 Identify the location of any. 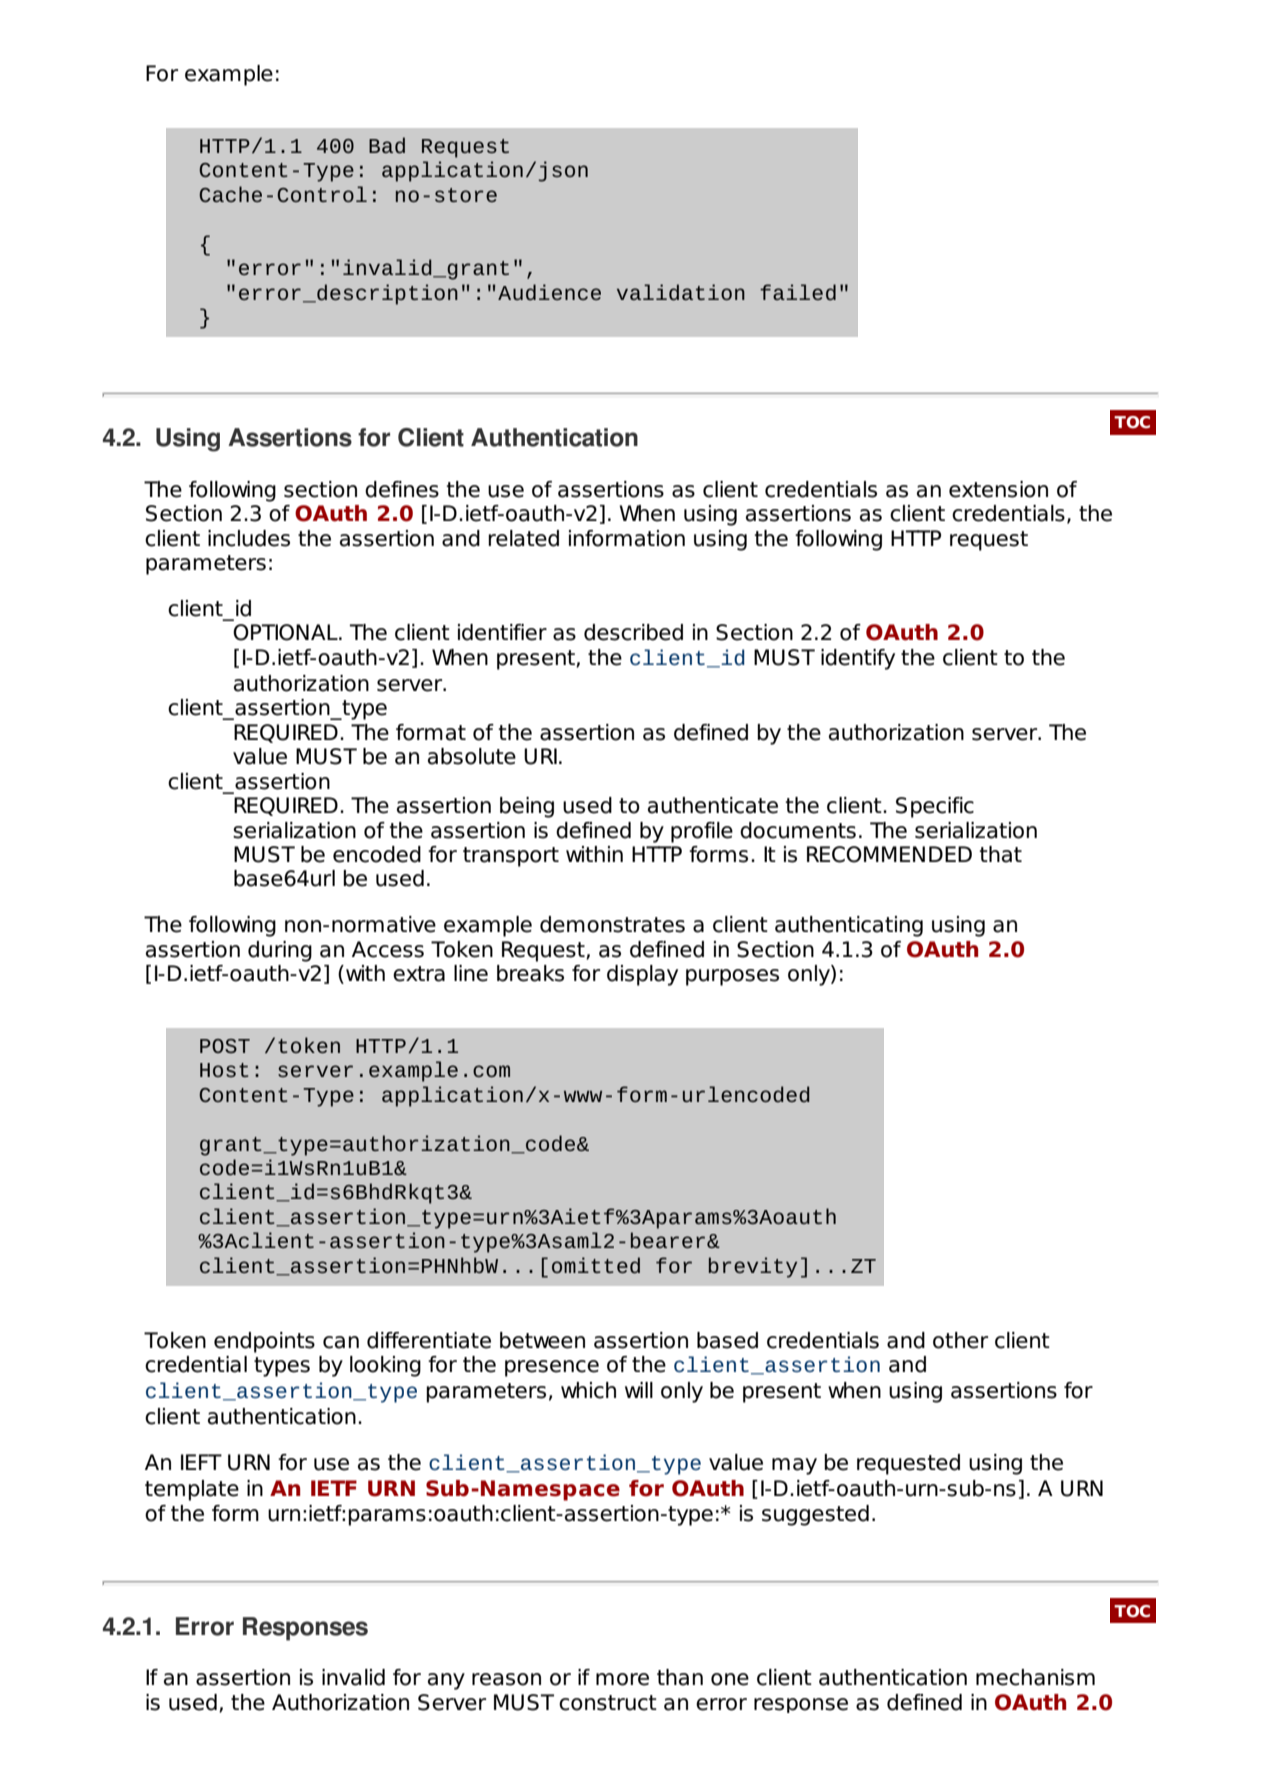
(446, 1681).
